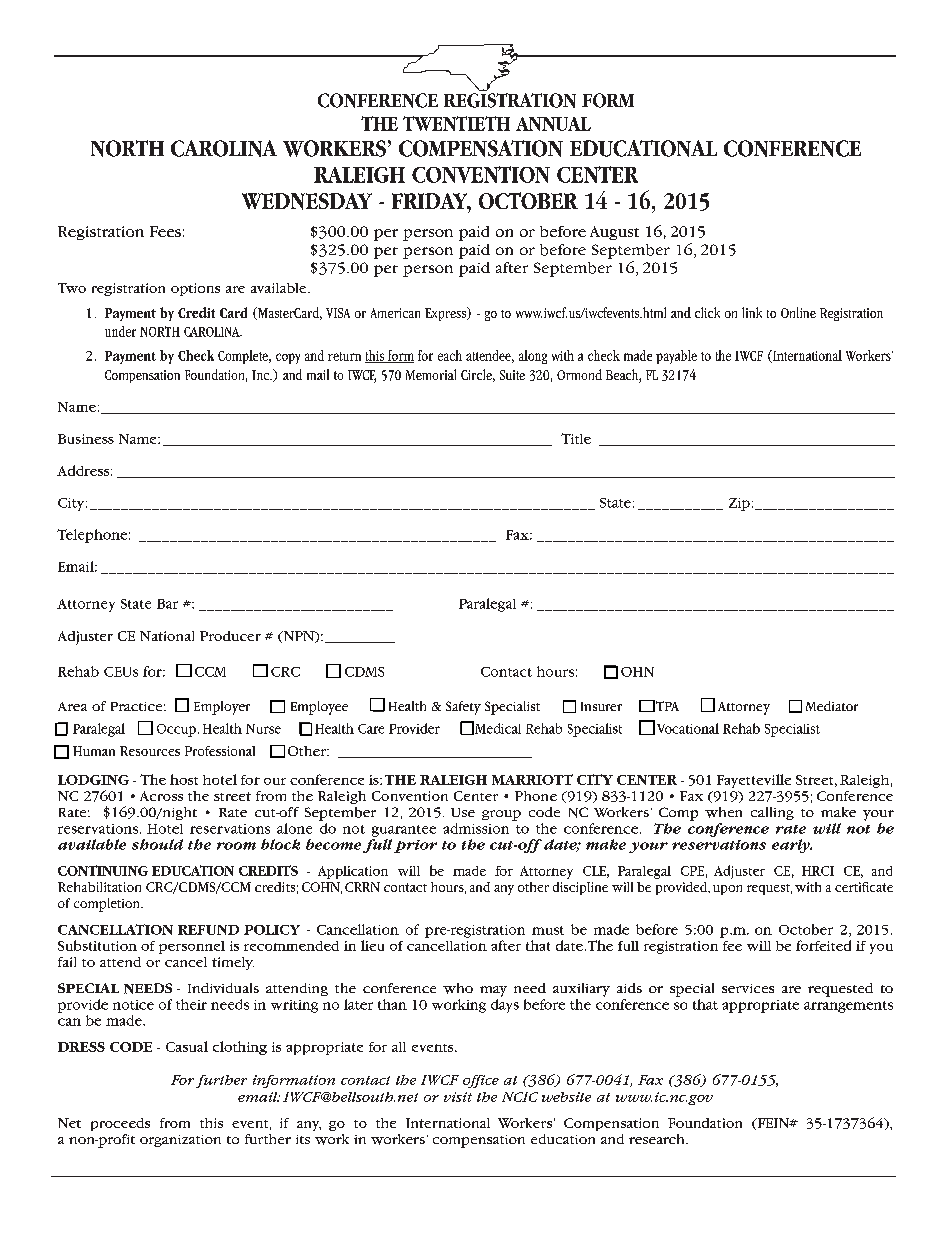 This image has width=952, height=1233. What do you see at coordinates (120, 1124) in the image?
I see `proceeds` at bounding box center [120, 1124].
